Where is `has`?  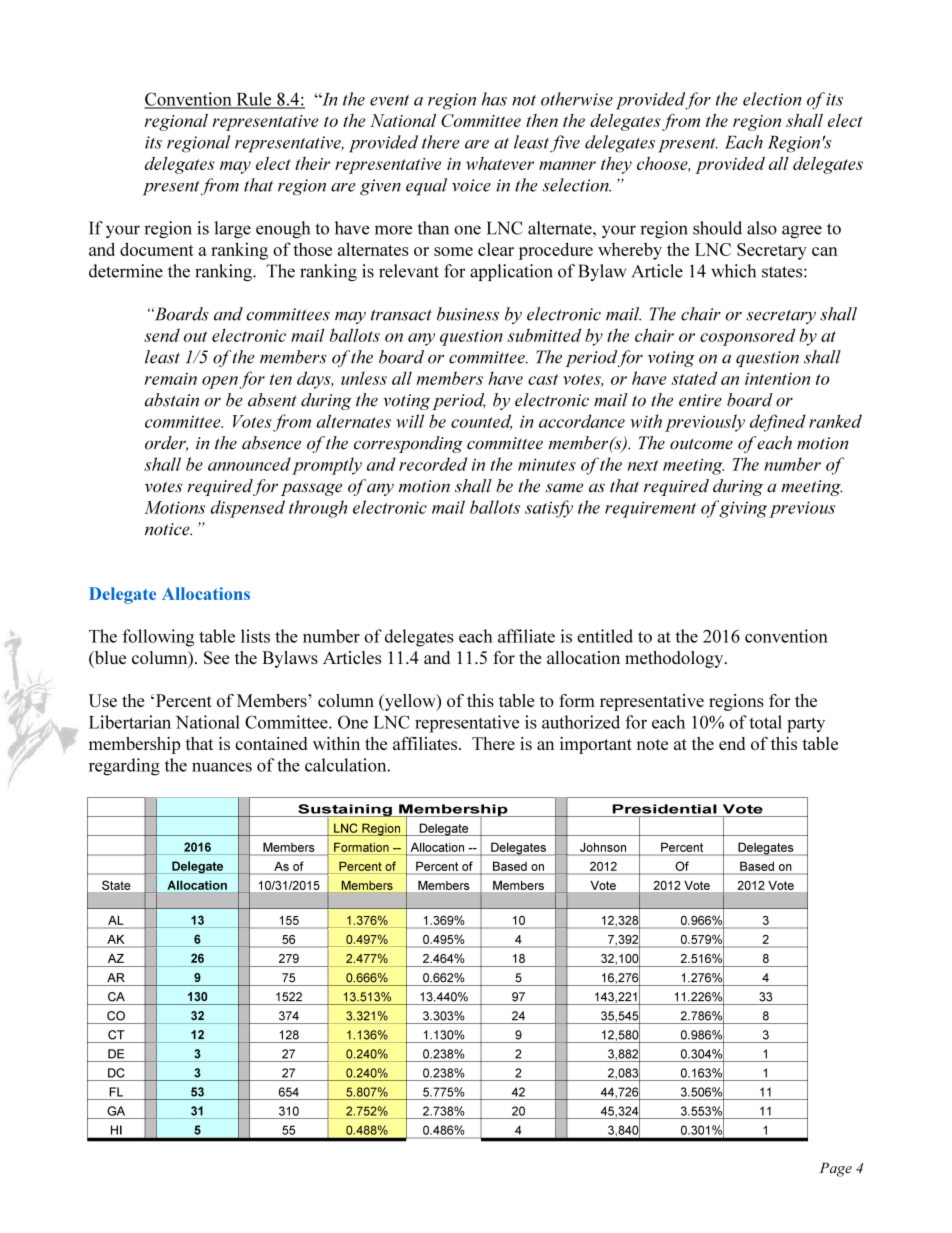 has is located at coordinates (494, 99).
